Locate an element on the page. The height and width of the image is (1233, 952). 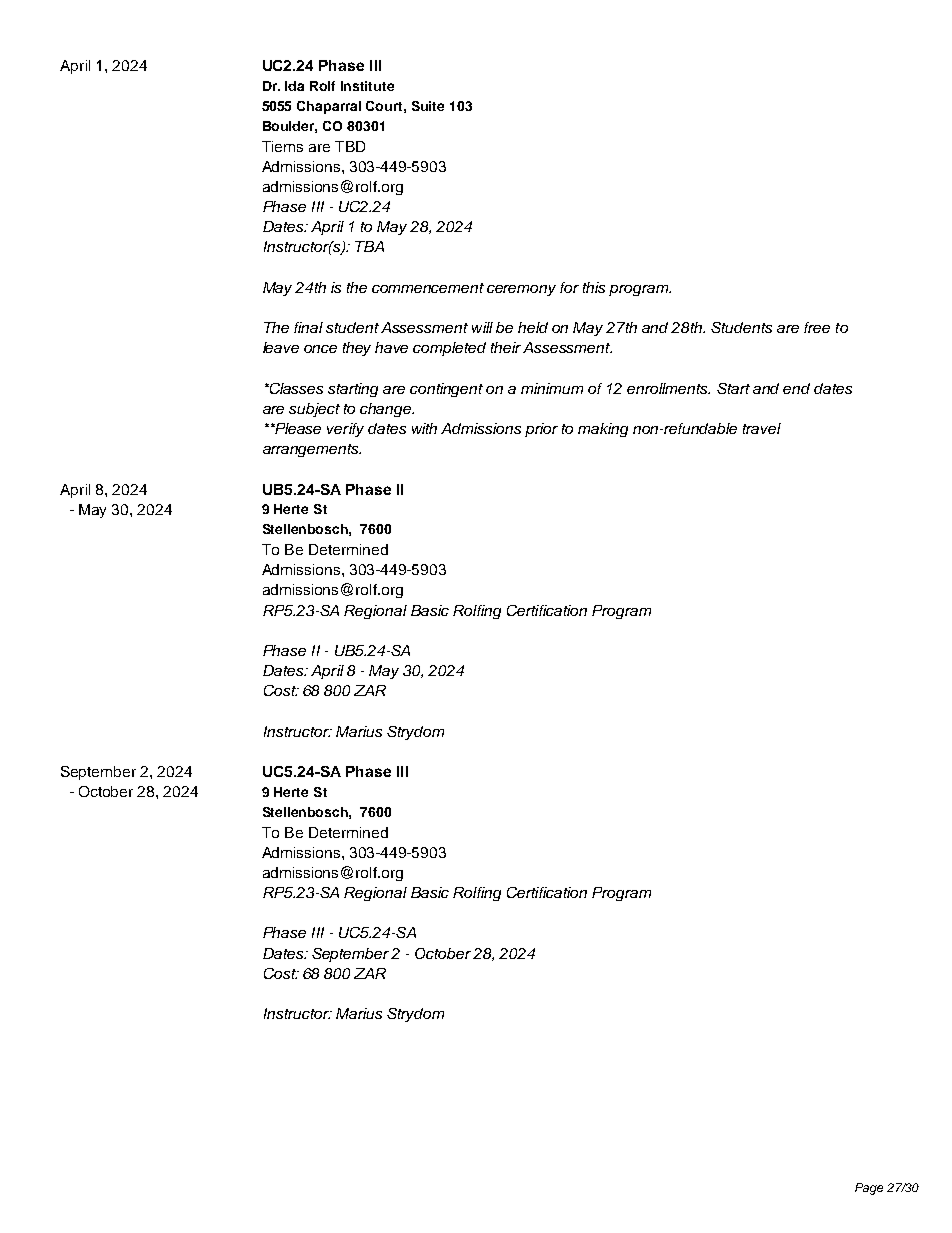
verify is located at coordinates (345, 430).
